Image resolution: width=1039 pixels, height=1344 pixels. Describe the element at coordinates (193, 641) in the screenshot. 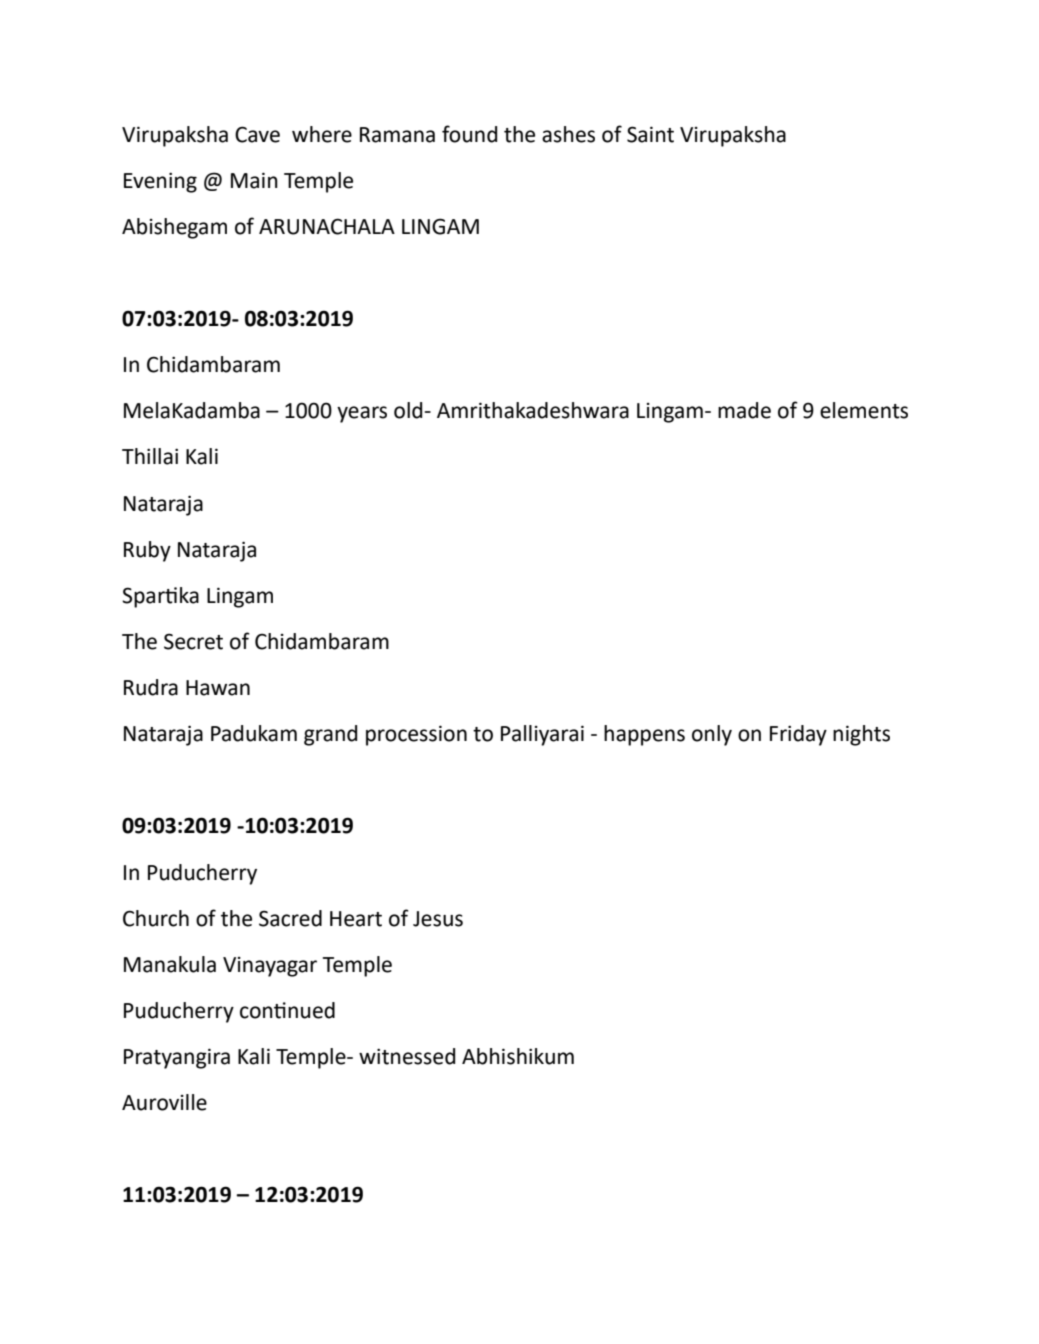

I see `Secret` at that location.
